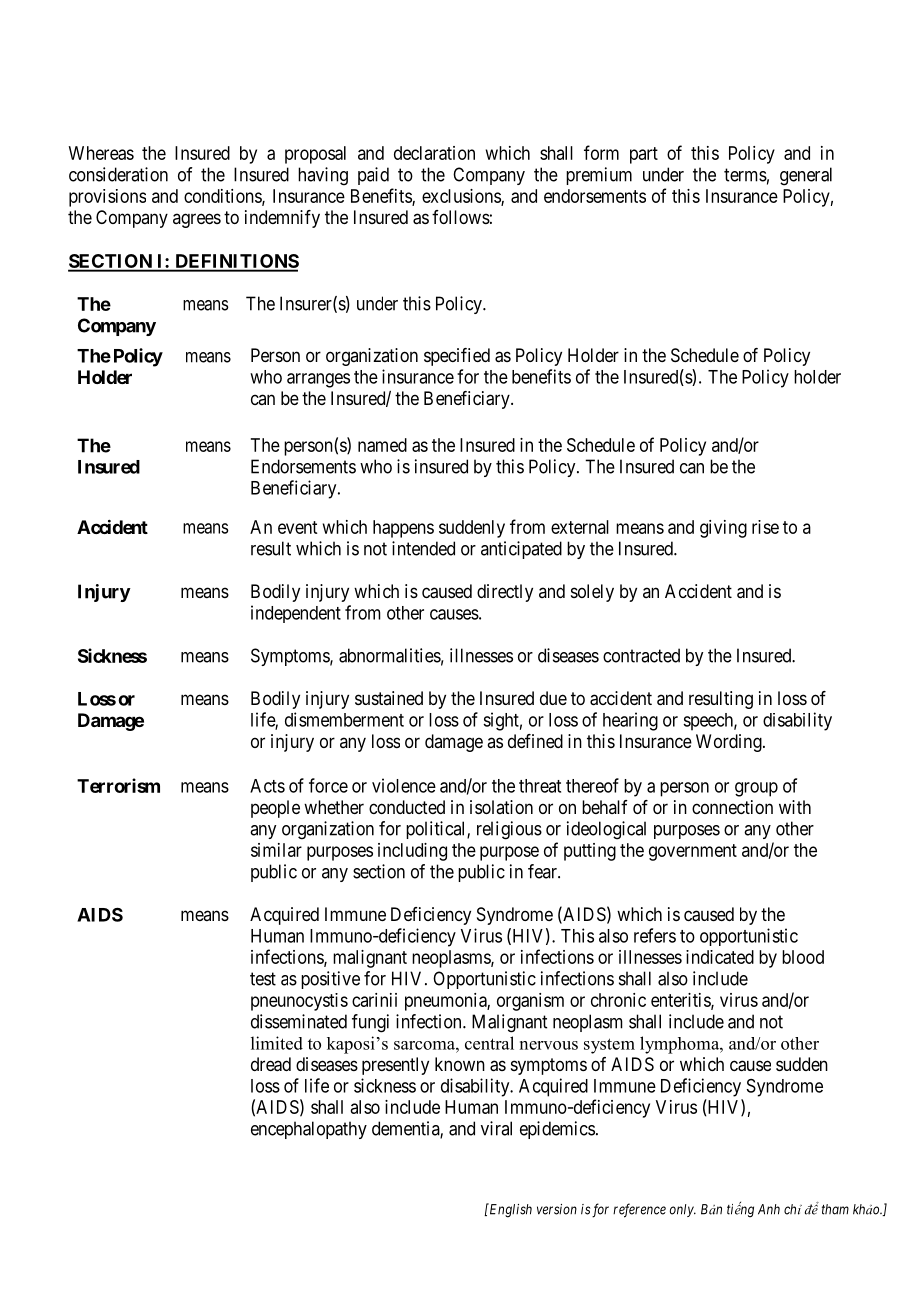  Describe the element at coordinates (543, 871) in the image. I see `fear` at that location.
